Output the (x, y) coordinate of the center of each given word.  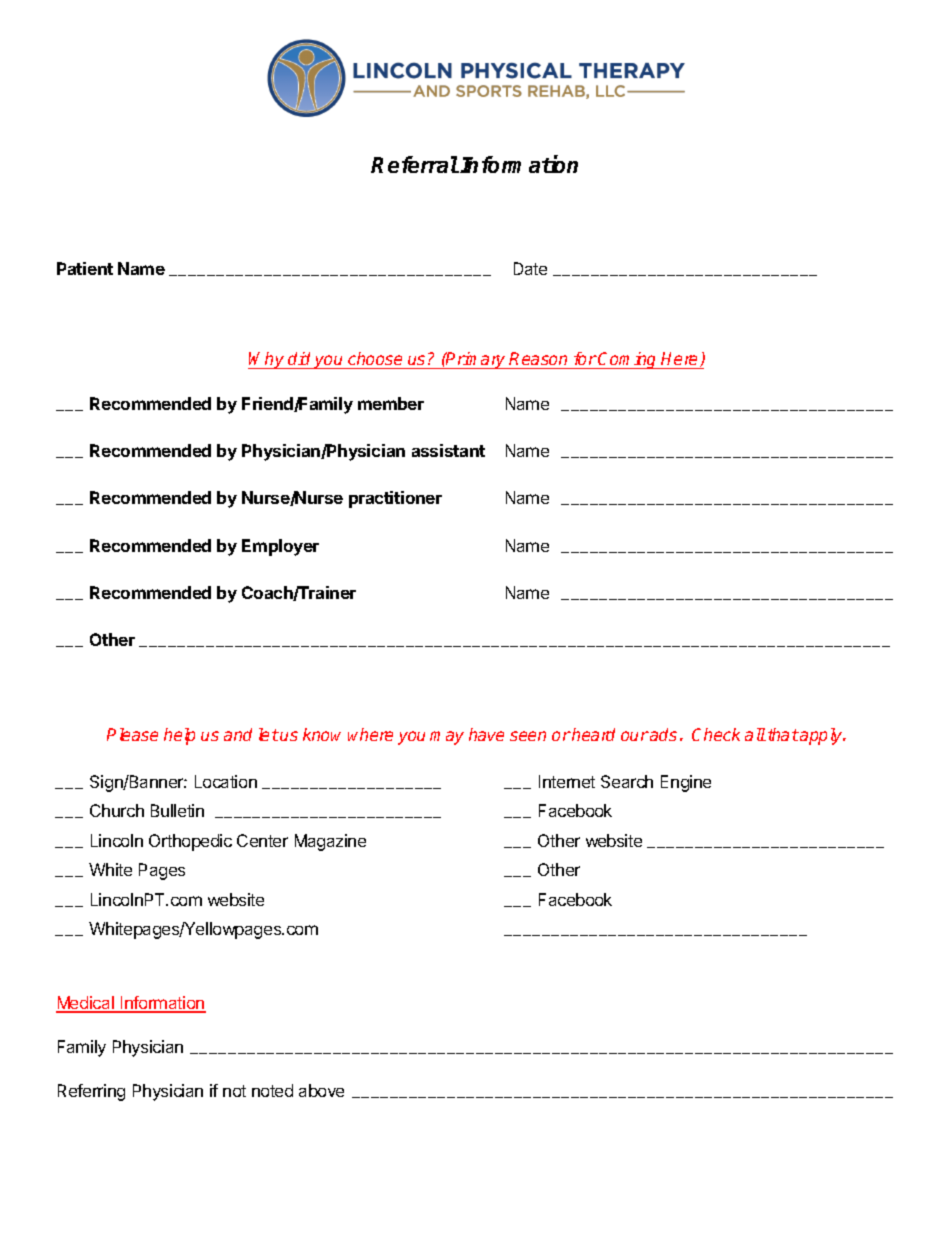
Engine (686, 783)
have (486, 734)
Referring (91, 1092)
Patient (85, 268)
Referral (415, 164)
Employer (280, 547)
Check (716, 734)
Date (530, 268)
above (321, 1090)
